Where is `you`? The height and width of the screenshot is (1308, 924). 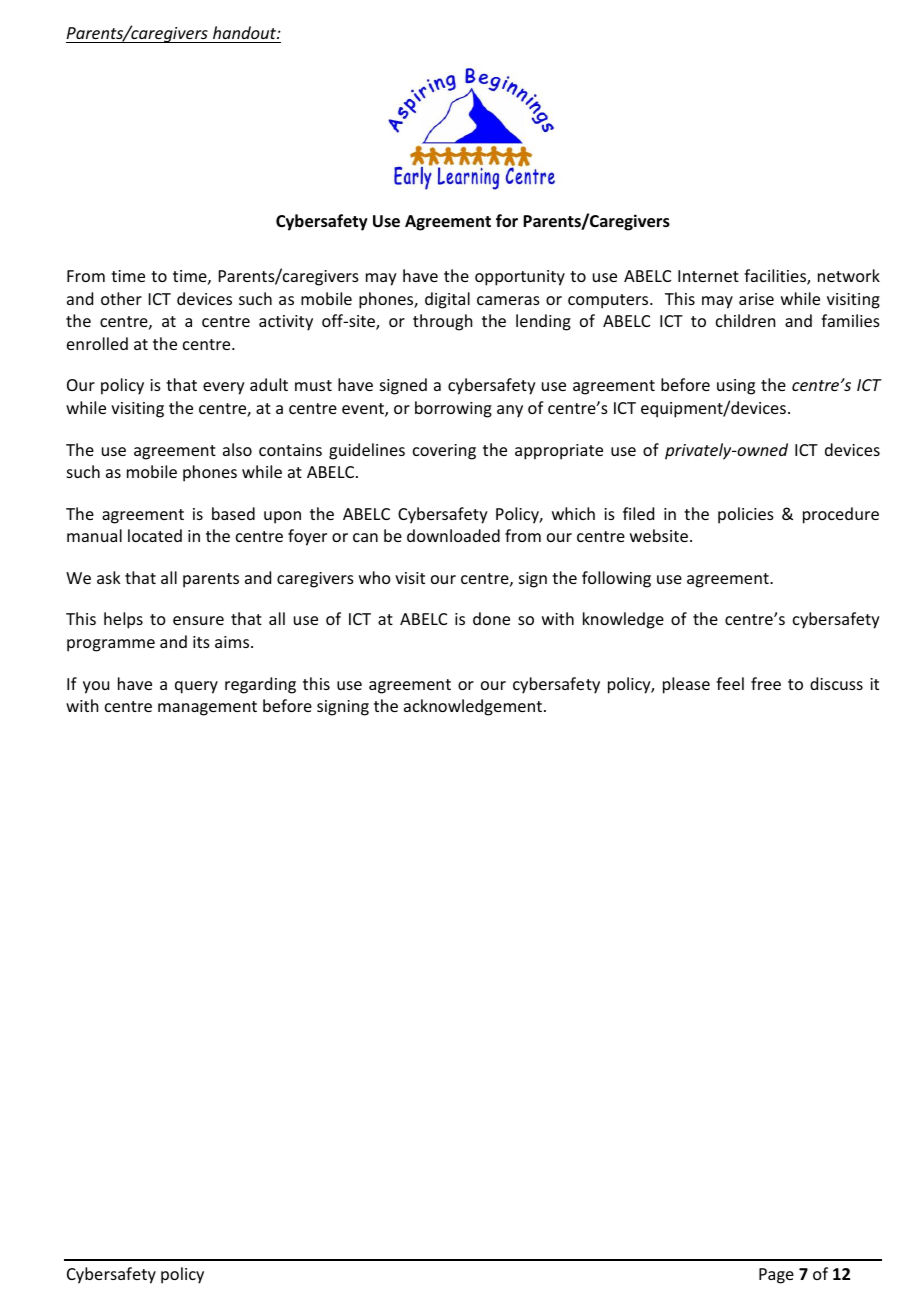
you is located at coordinates (96, 687).
